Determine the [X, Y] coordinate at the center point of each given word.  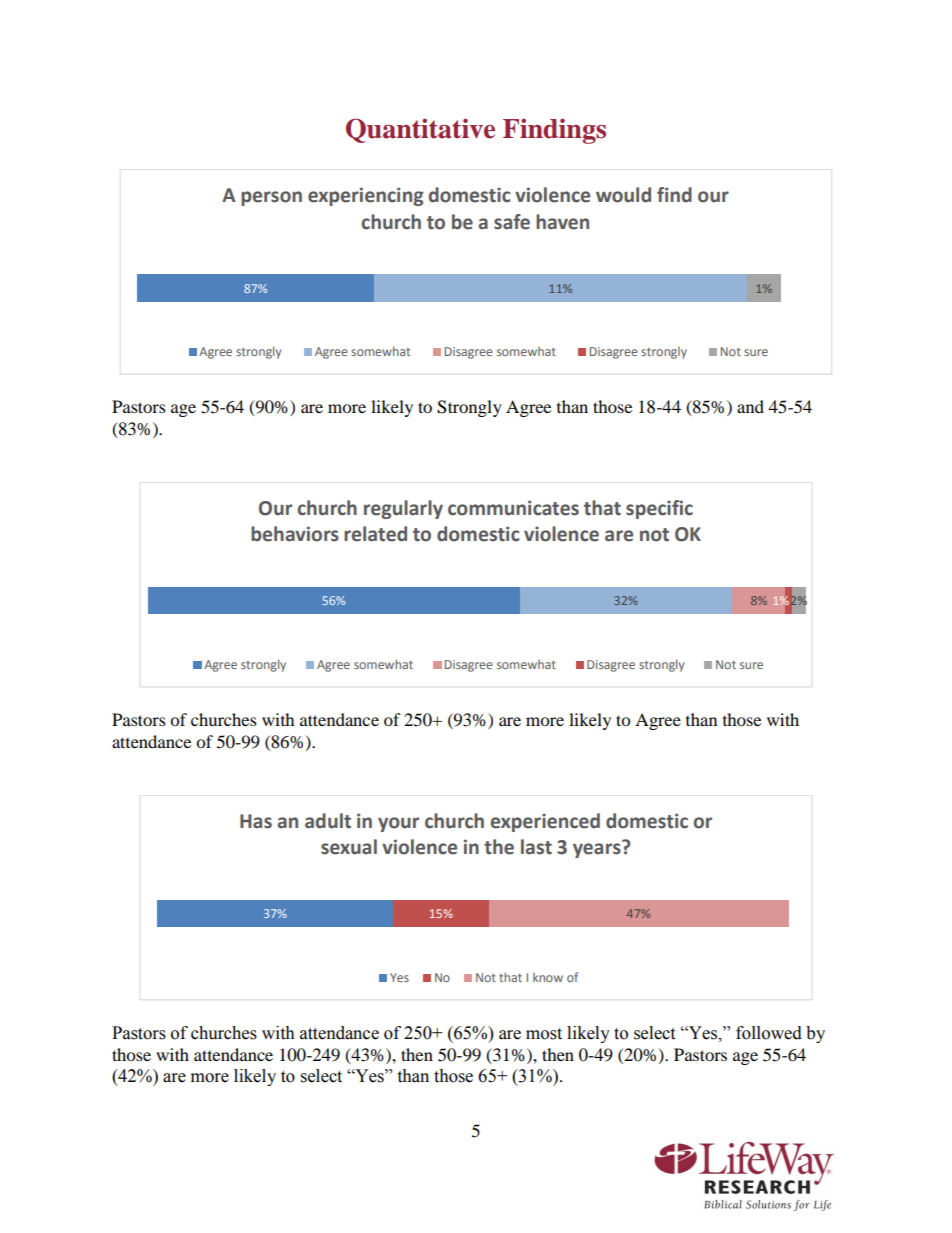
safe [512, 222]
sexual [349, 847]
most [544, 1034]
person [271, 198]
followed [769, 1033]
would [623, 195]
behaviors [295, 534]
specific [659, 509]
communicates [513, 508]
